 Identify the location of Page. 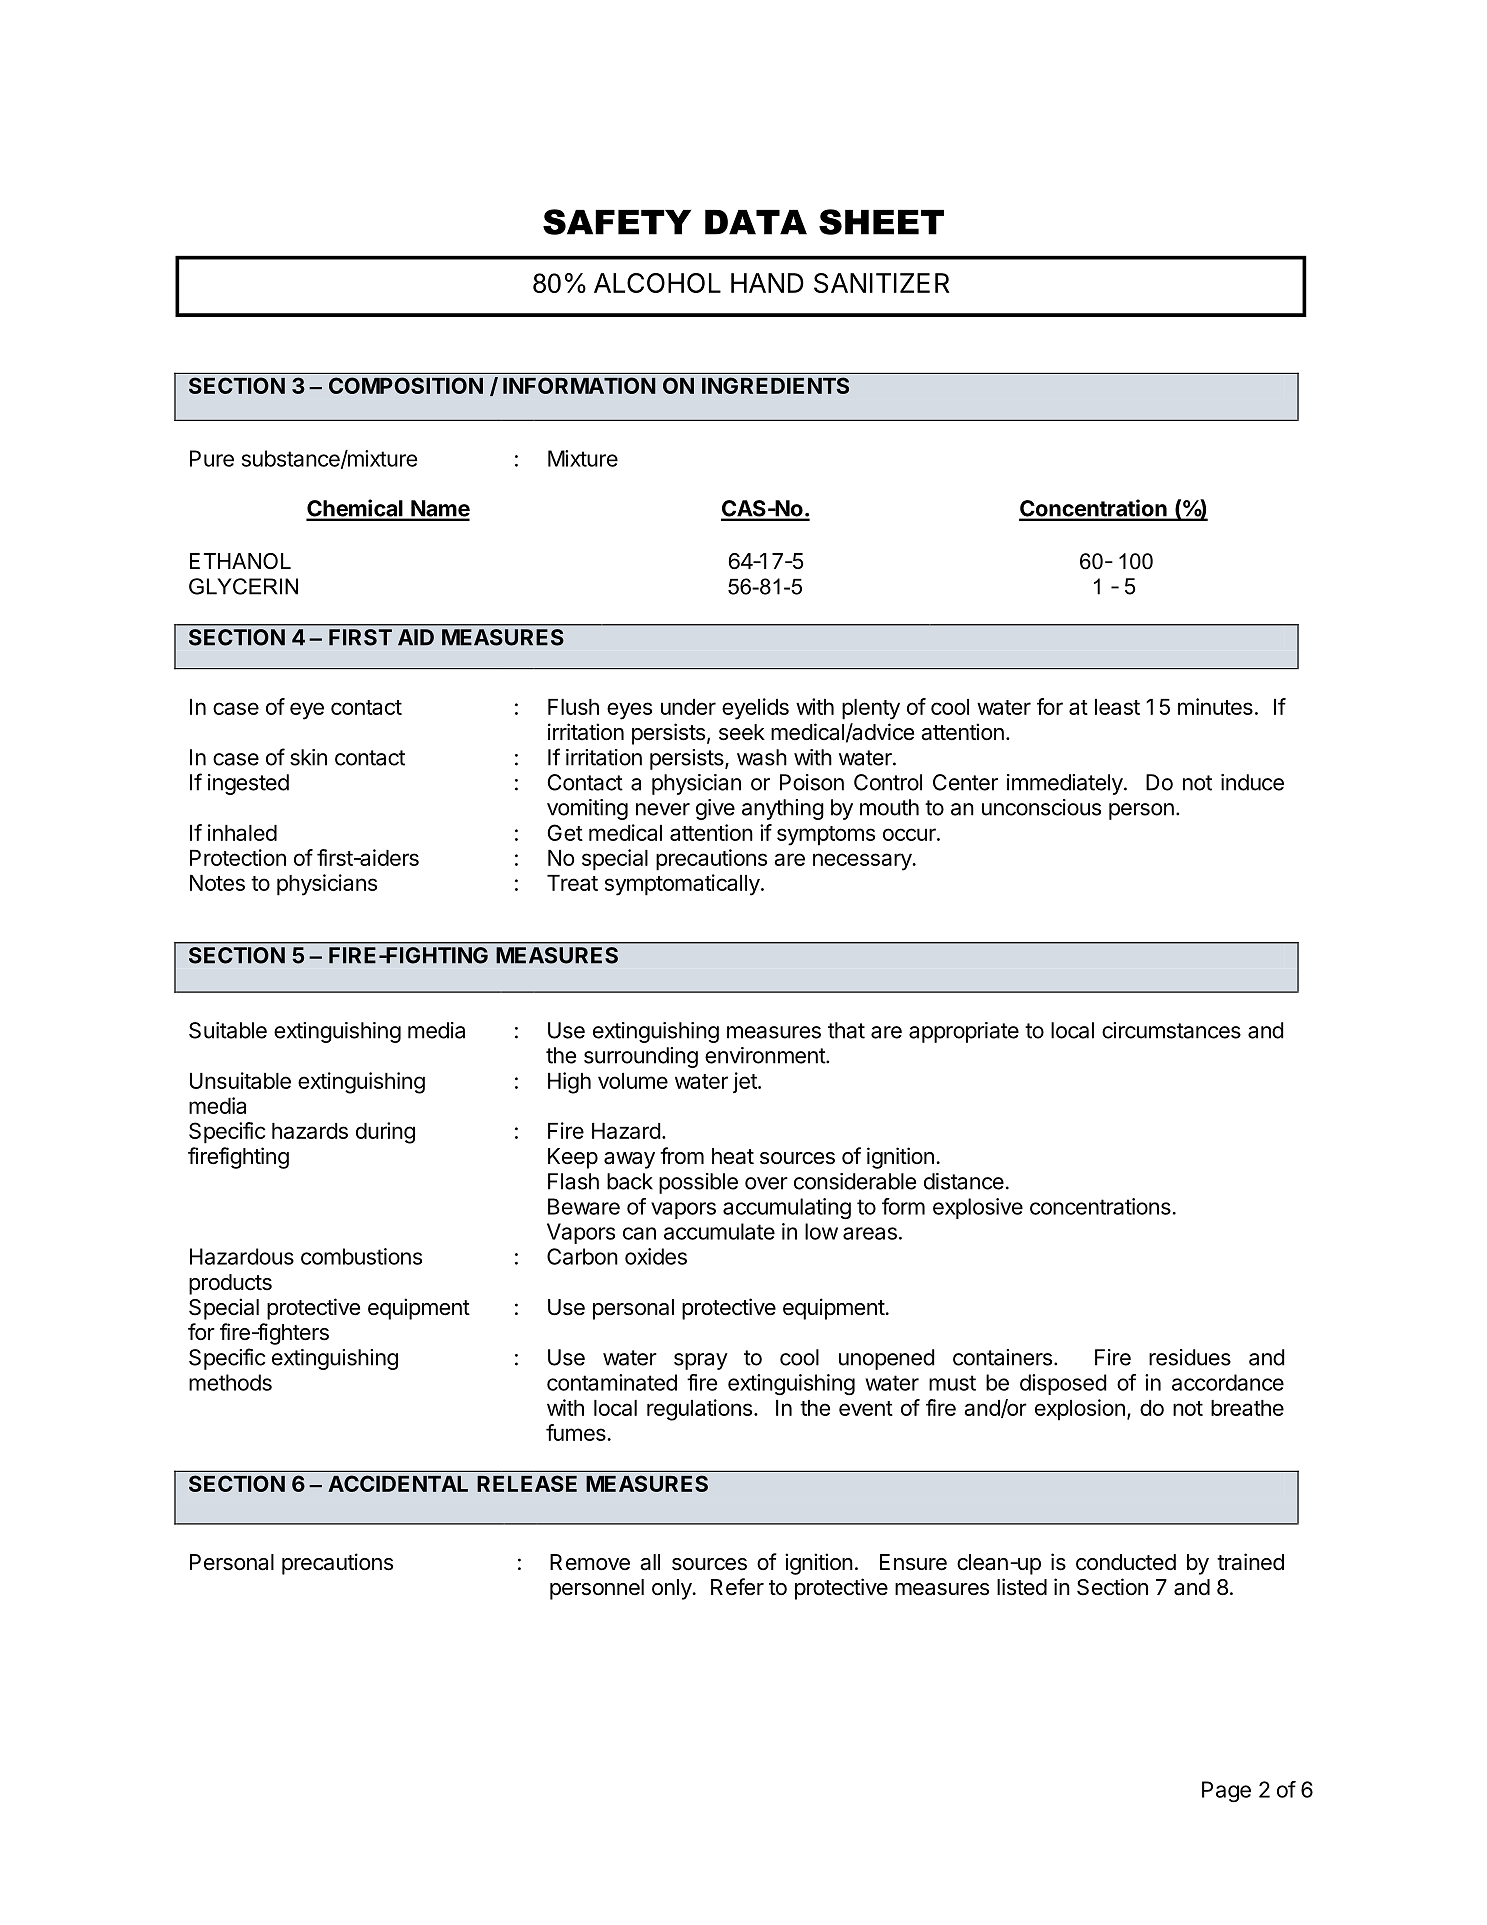
(1226, 1791).
